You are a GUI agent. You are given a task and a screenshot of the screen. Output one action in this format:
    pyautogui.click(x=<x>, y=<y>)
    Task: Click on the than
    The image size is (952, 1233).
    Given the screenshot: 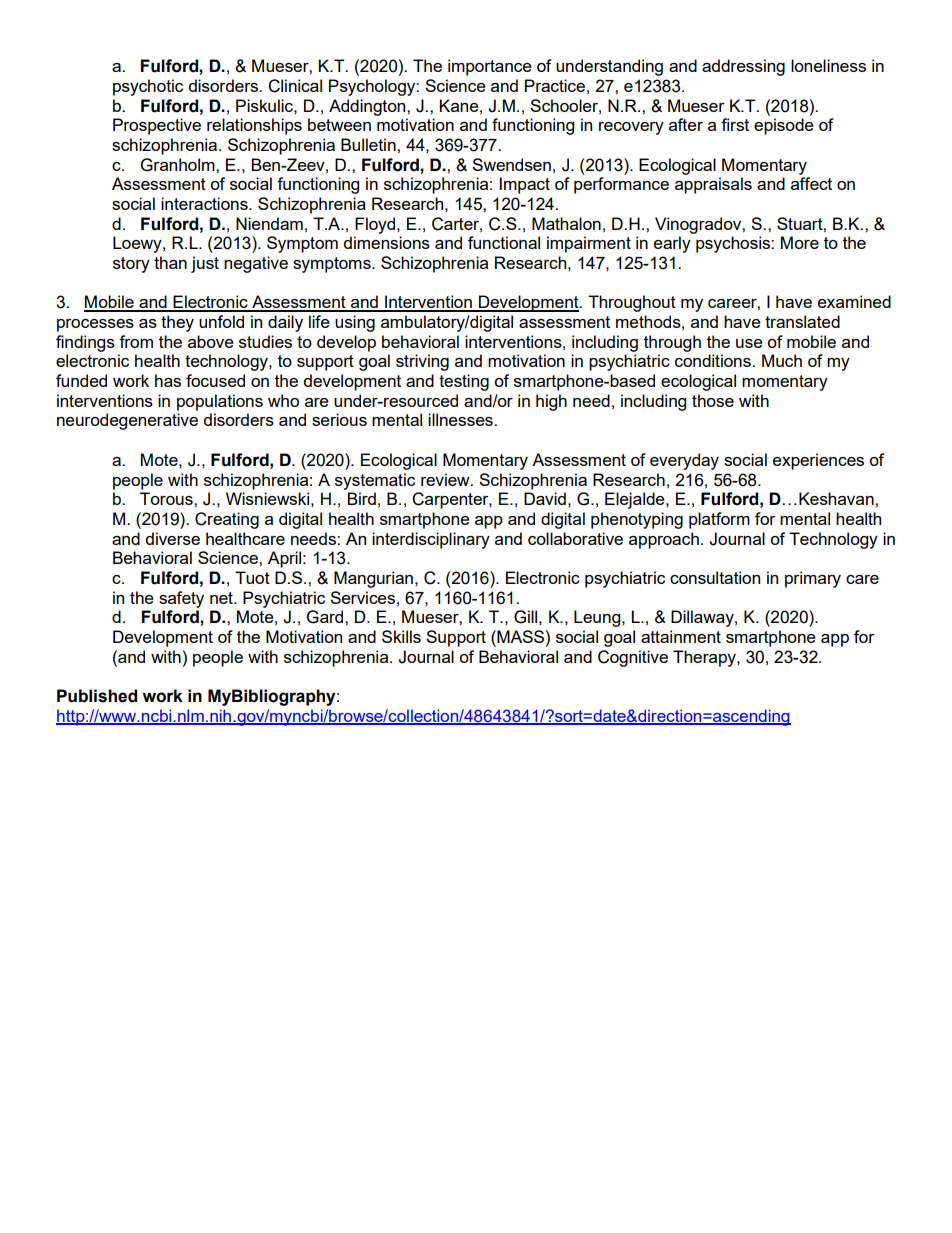 What is the action you would take?
    pyautogui.click(x=170, y=262)
